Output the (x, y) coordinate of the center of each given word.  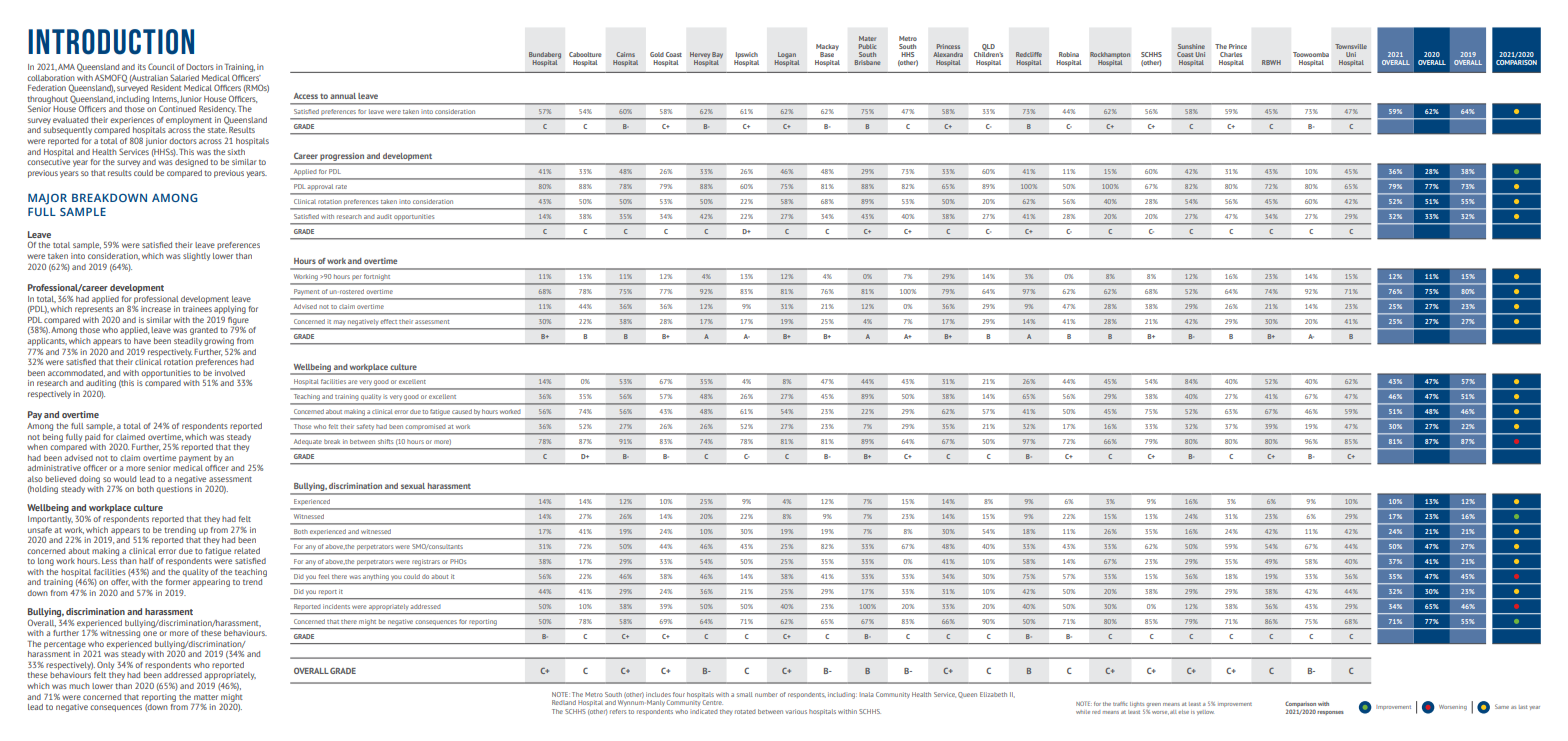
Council (161, 66)
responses (1330, 713)
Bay (717, 56)
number (766, 694)
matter (206, 697)
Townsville (1351, 46)
